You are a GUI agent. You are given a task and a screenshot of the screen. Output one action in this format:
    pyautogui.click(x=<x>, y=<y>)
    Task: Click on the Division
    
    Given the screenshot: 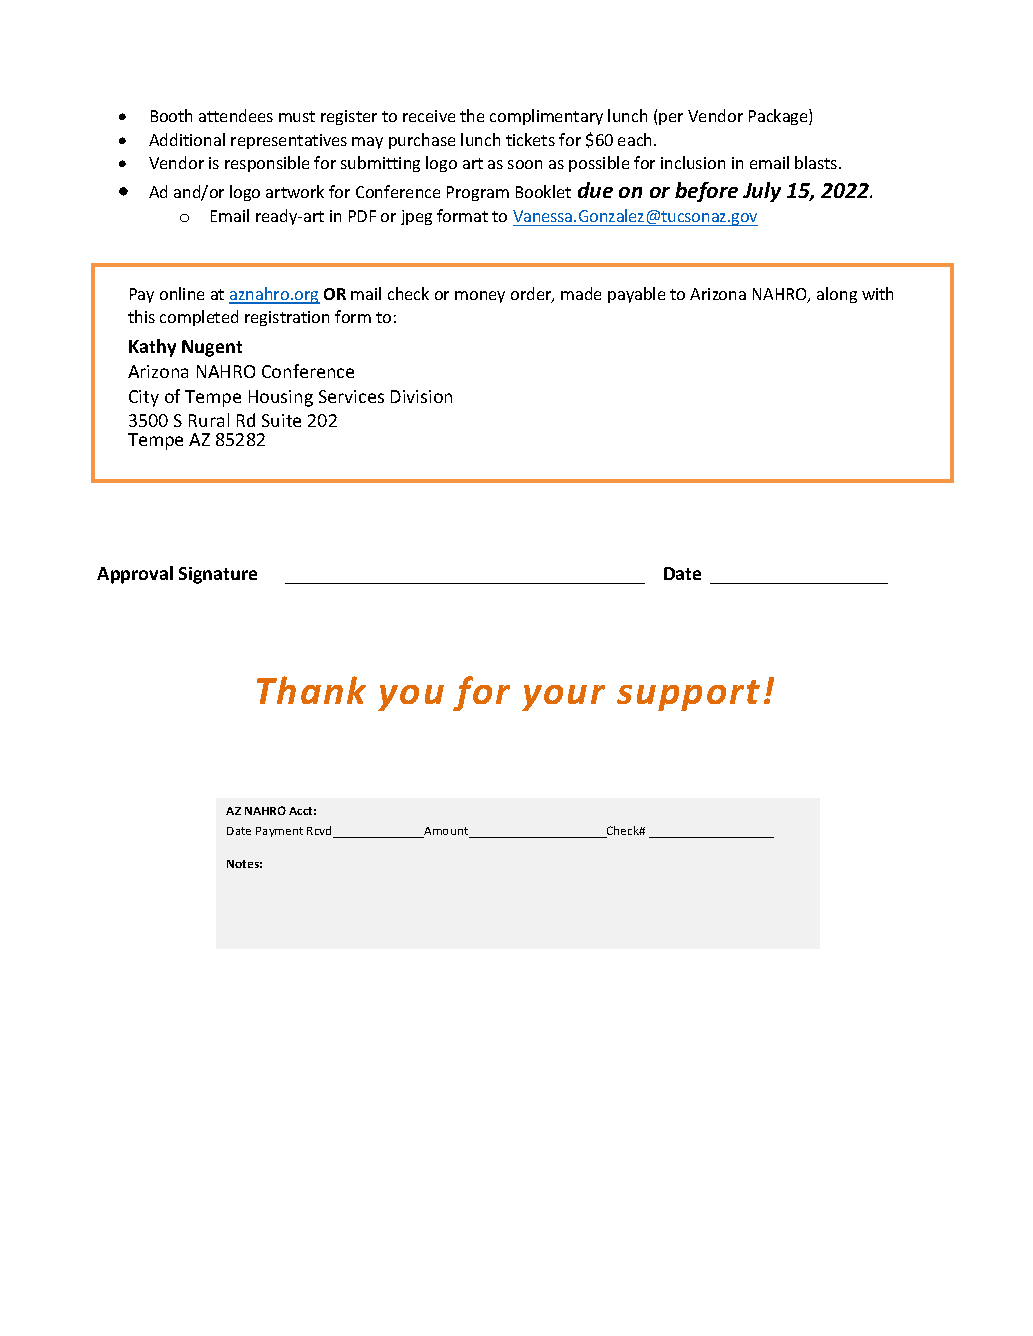 What is the action you would take?
    pyautogui.click(x=421, y=396)
